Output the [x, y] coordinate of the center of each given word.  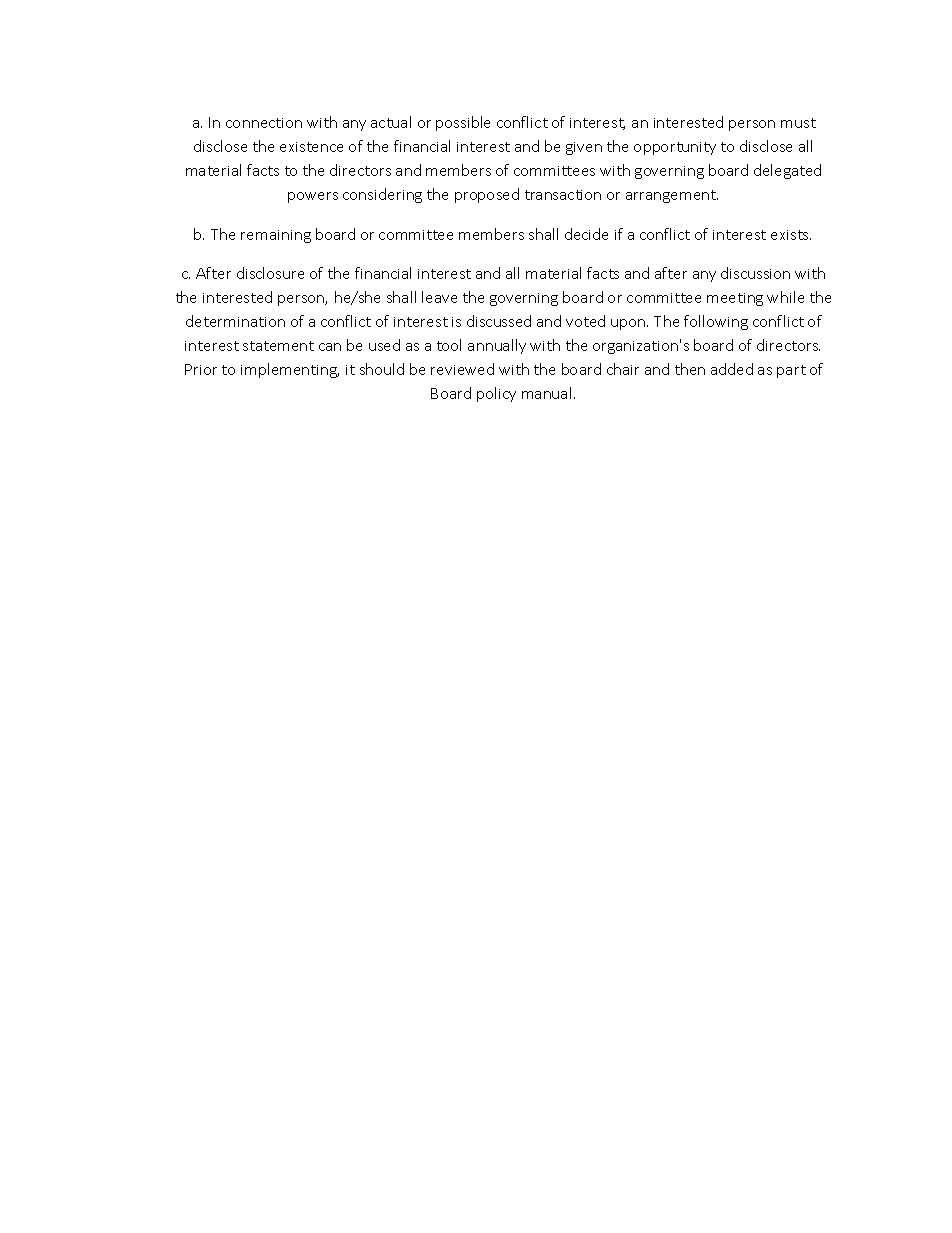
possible [463, 123]
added [732, 369]
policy [496, 394]
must [798, 123]
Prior [201, 369]
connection [264, 123]
